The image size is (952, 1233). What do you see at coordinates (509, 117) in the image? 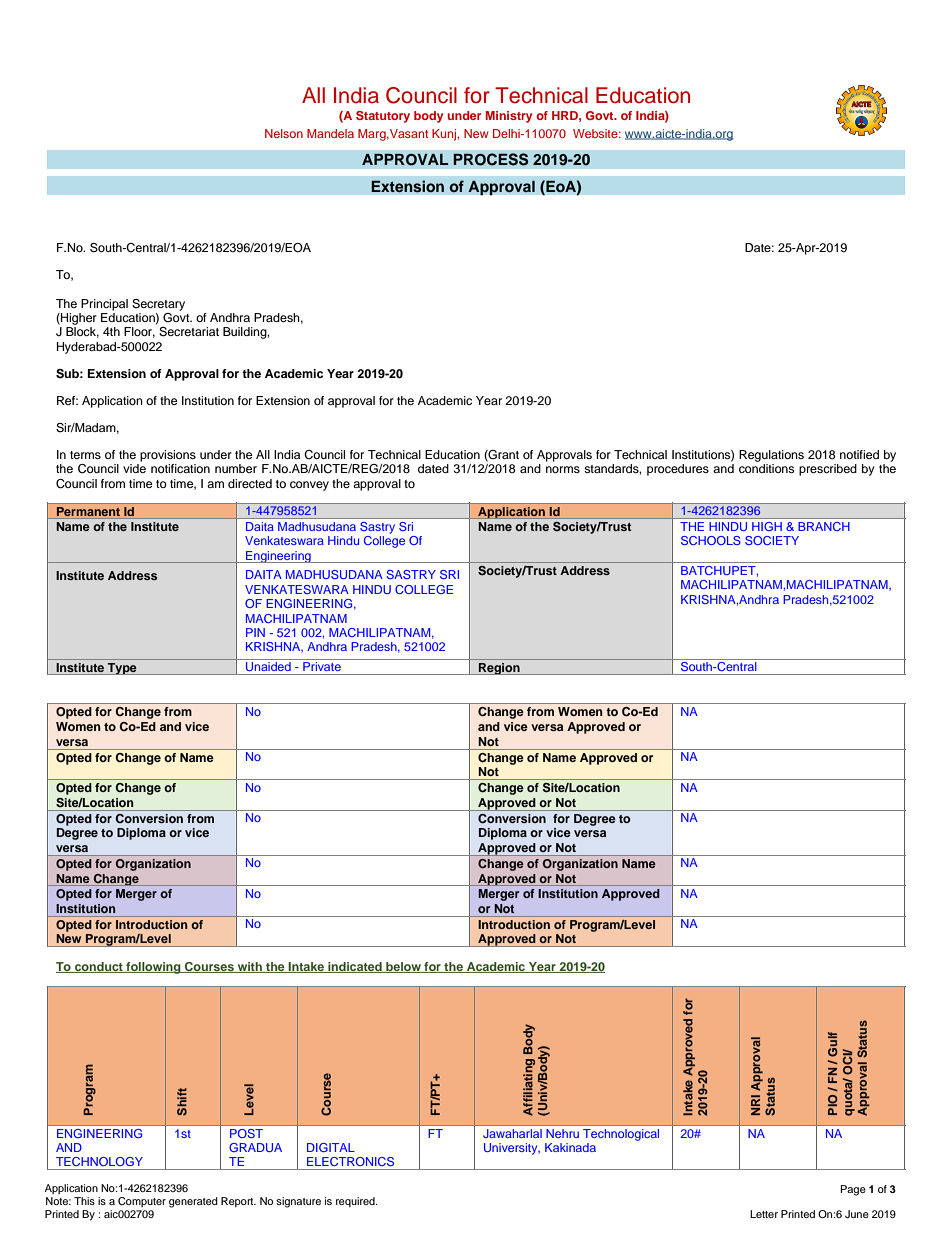
I see `Ministry` at bounding box center [509, 117].
